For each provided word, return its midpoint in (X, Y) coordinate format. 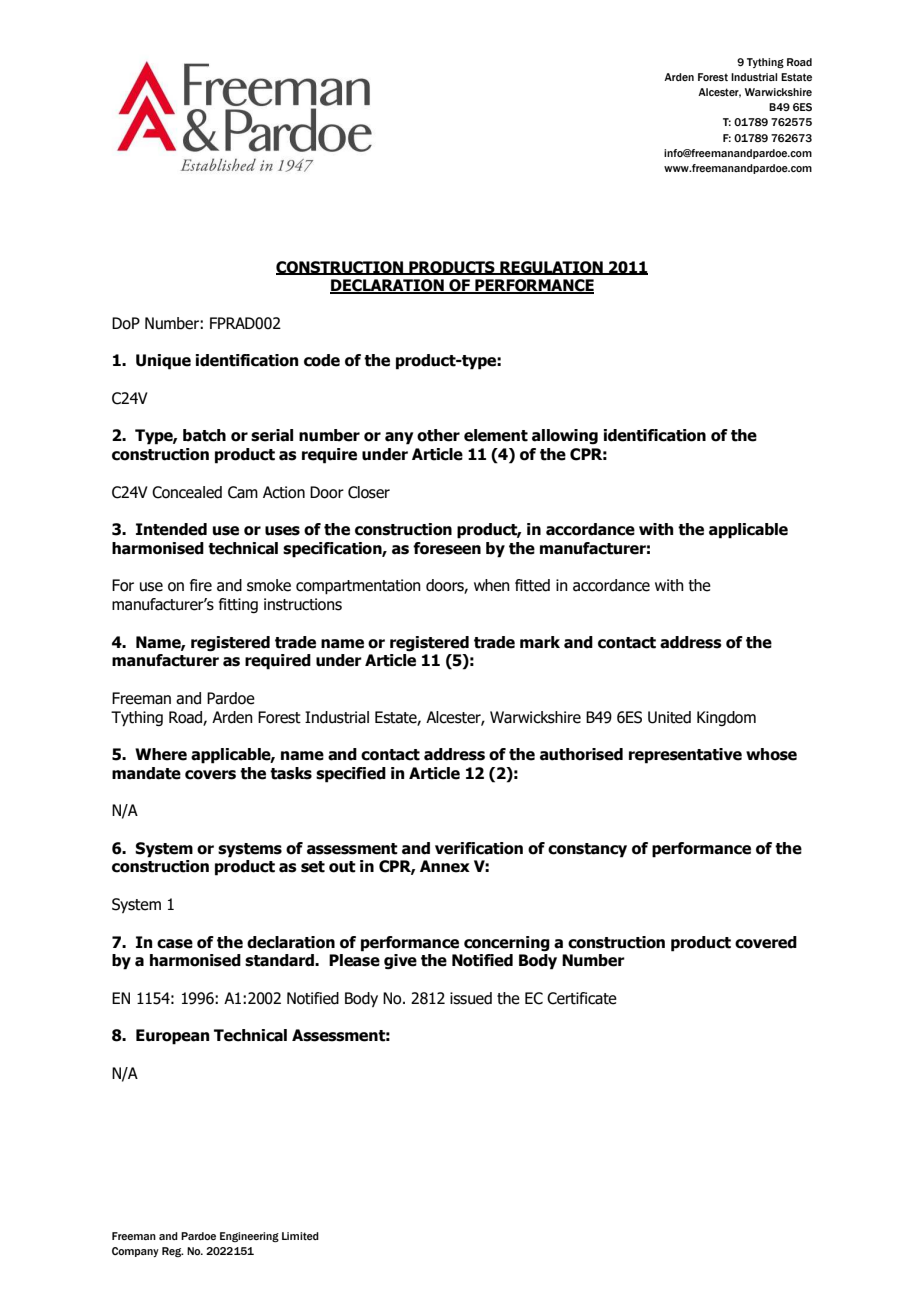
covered (766, 942)
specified (351, 775)
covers (210, 775)
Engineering (249, 1237)
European (172, 1037)
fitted (532, 585)
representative (685, 756)
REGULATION (551, 268)
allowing (565, 437)
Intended (171, 529)
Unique (163, 362)
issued (471, 998)
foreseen (447, 548)
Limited (300, 1236)
